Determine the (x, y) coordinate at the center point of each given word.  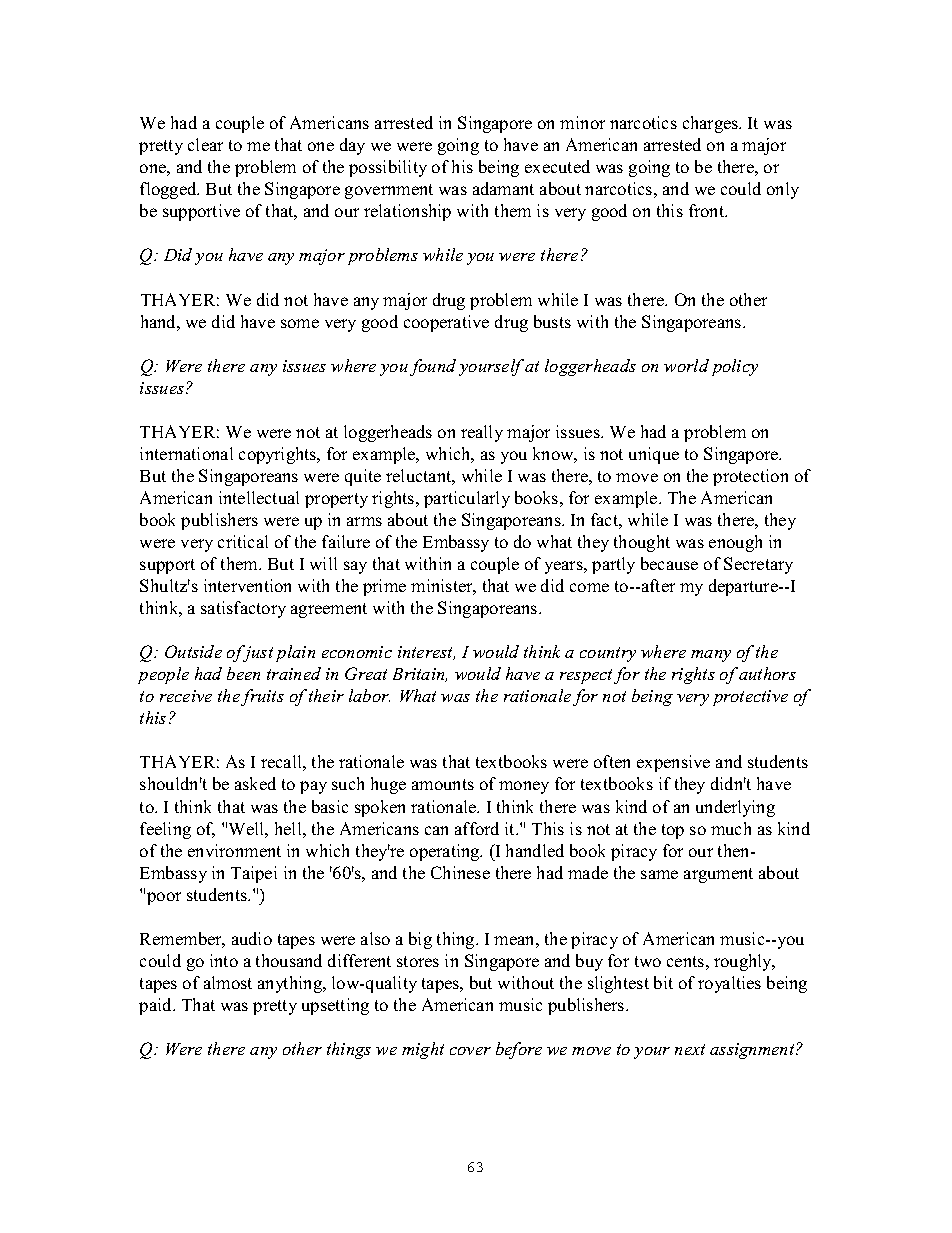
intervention (247, 585)
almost (228, 982)
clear (205, 144)
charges (711, 124)
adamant (503, 188)
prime (384, 587)
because (669, 563)
